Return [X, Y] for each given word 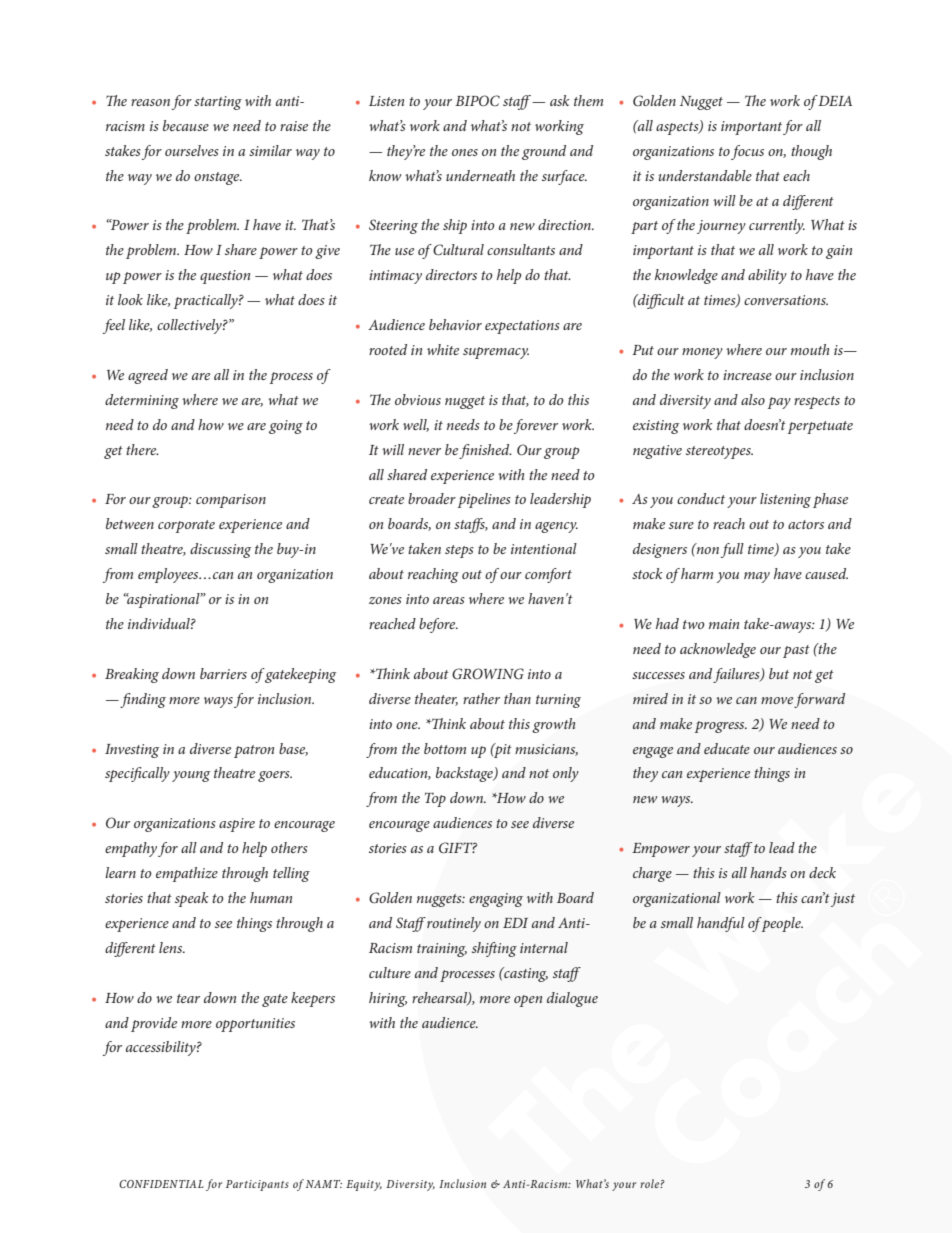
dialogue [572, 999]
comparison [231, 501]
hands [768, 872]
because [186, 125]
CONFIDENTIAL [161, 1184]
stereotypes [719, 452]
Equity [364, 1185]
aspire [237, 825]
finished [485, 451]
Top [435, 799]
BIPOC [477, 101]
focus [747, 152]
